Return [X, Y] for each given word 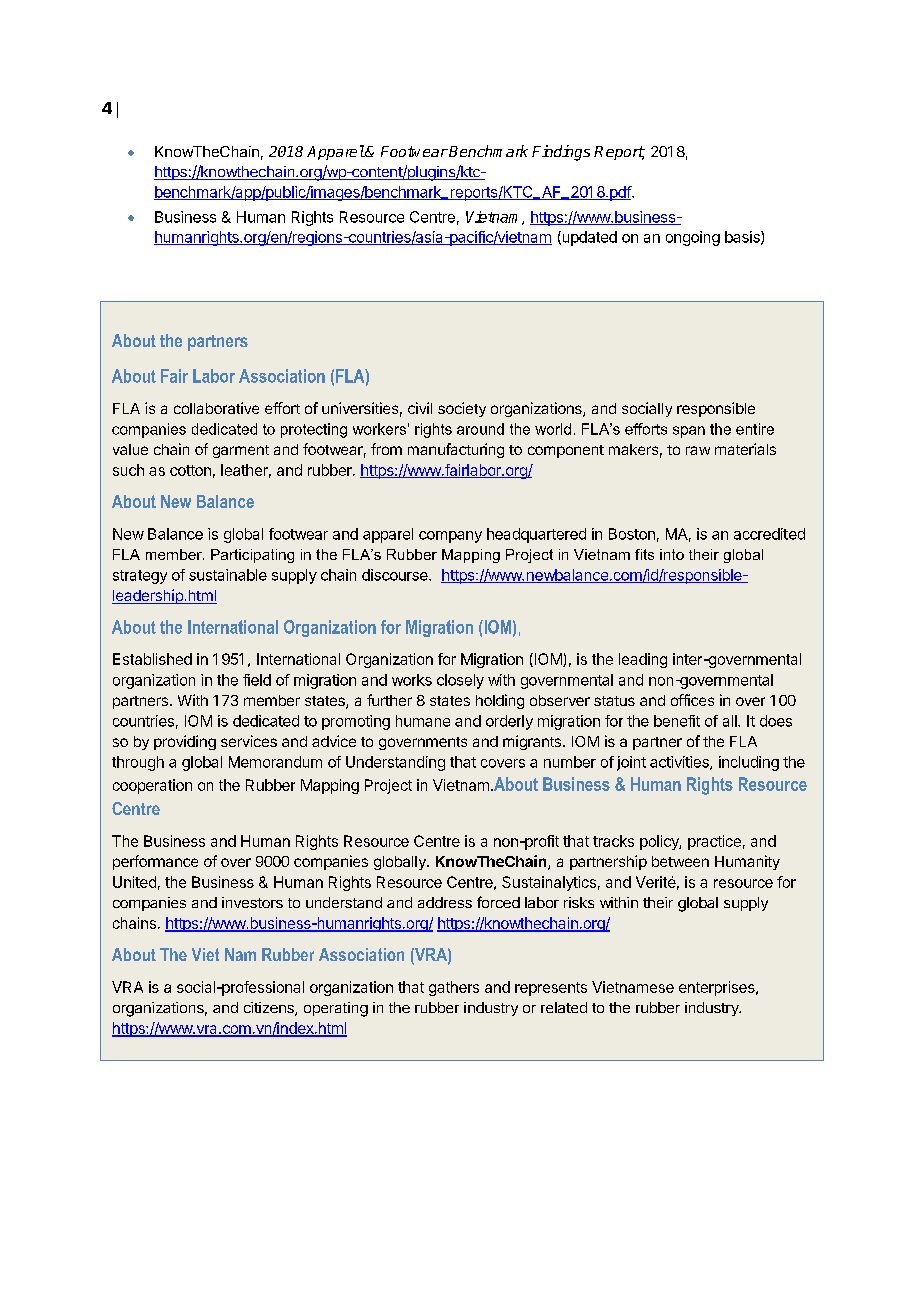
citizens [270, 1009]
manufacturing [456, 450]
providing [185, 742]
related [564, 1007]
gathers [454, 988]
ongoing [693, 238]
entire [755, 429]
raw [698, 450]
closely [460, 681]
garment [241, 451]
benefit [677, 721]
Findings [561, 153]
